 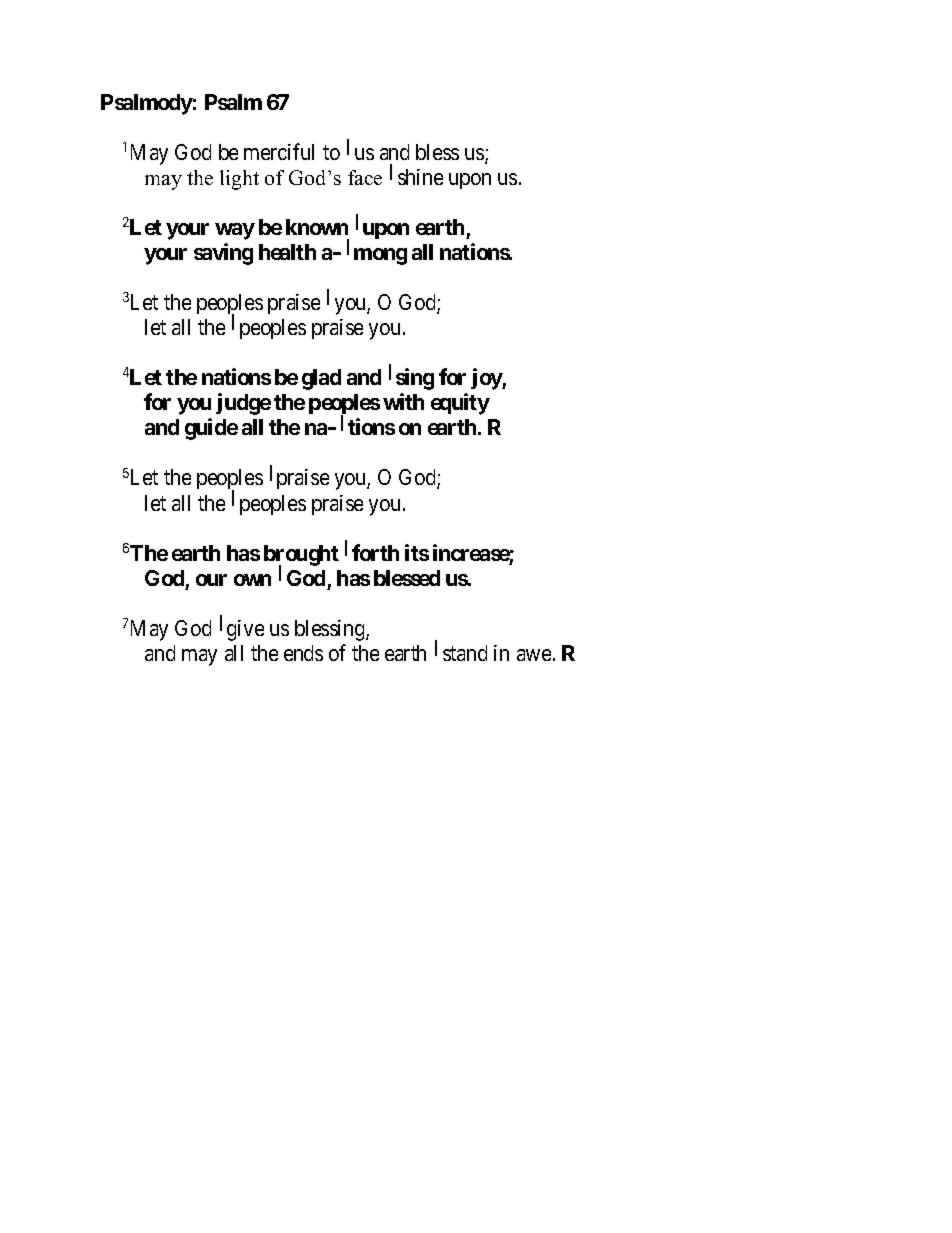 I want to click on brought, so click(x=301, y=556).
